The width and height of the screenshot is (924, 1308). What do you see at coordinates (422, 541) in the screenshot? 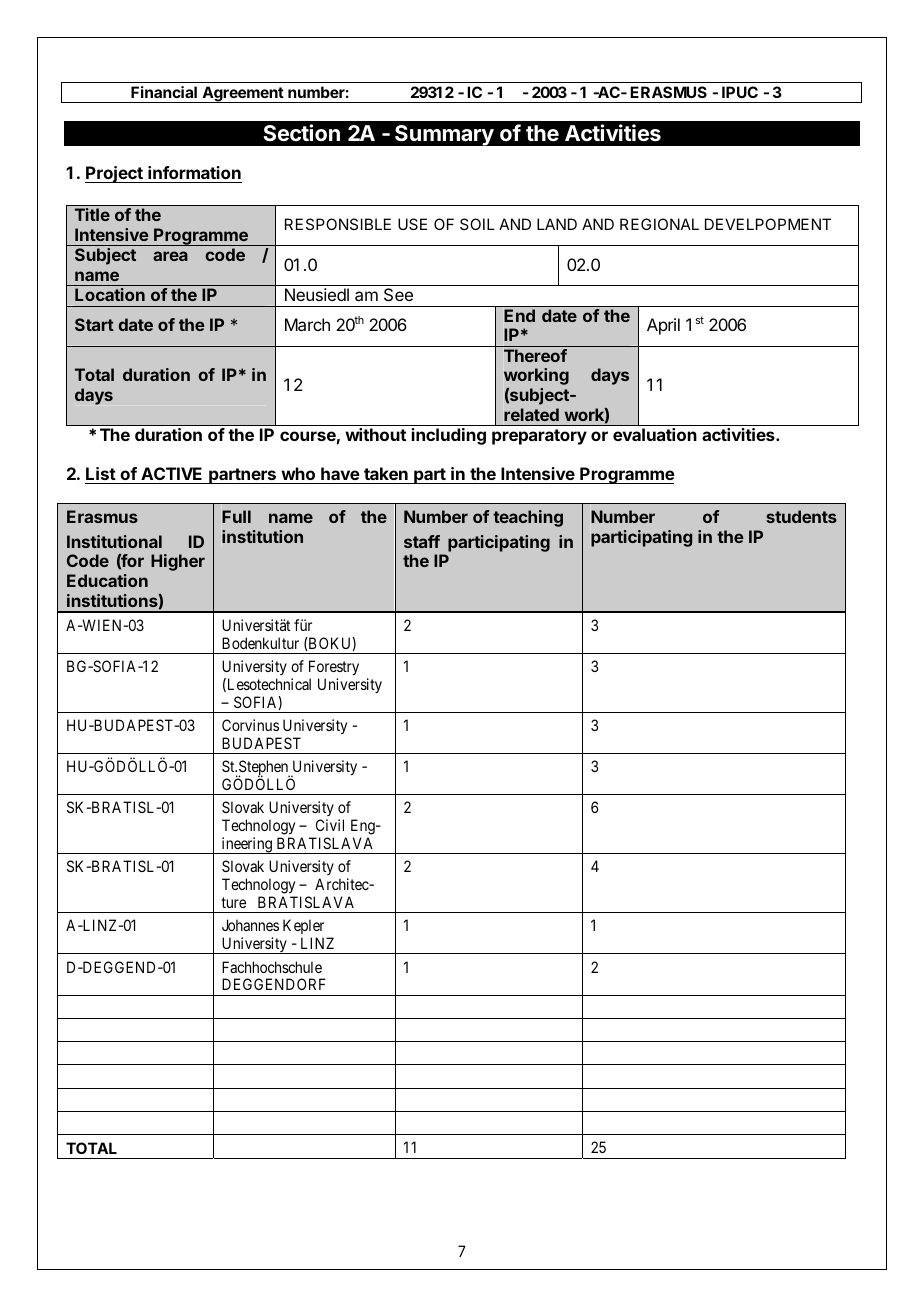
I see `staff` at bounding box center [422, 541].
